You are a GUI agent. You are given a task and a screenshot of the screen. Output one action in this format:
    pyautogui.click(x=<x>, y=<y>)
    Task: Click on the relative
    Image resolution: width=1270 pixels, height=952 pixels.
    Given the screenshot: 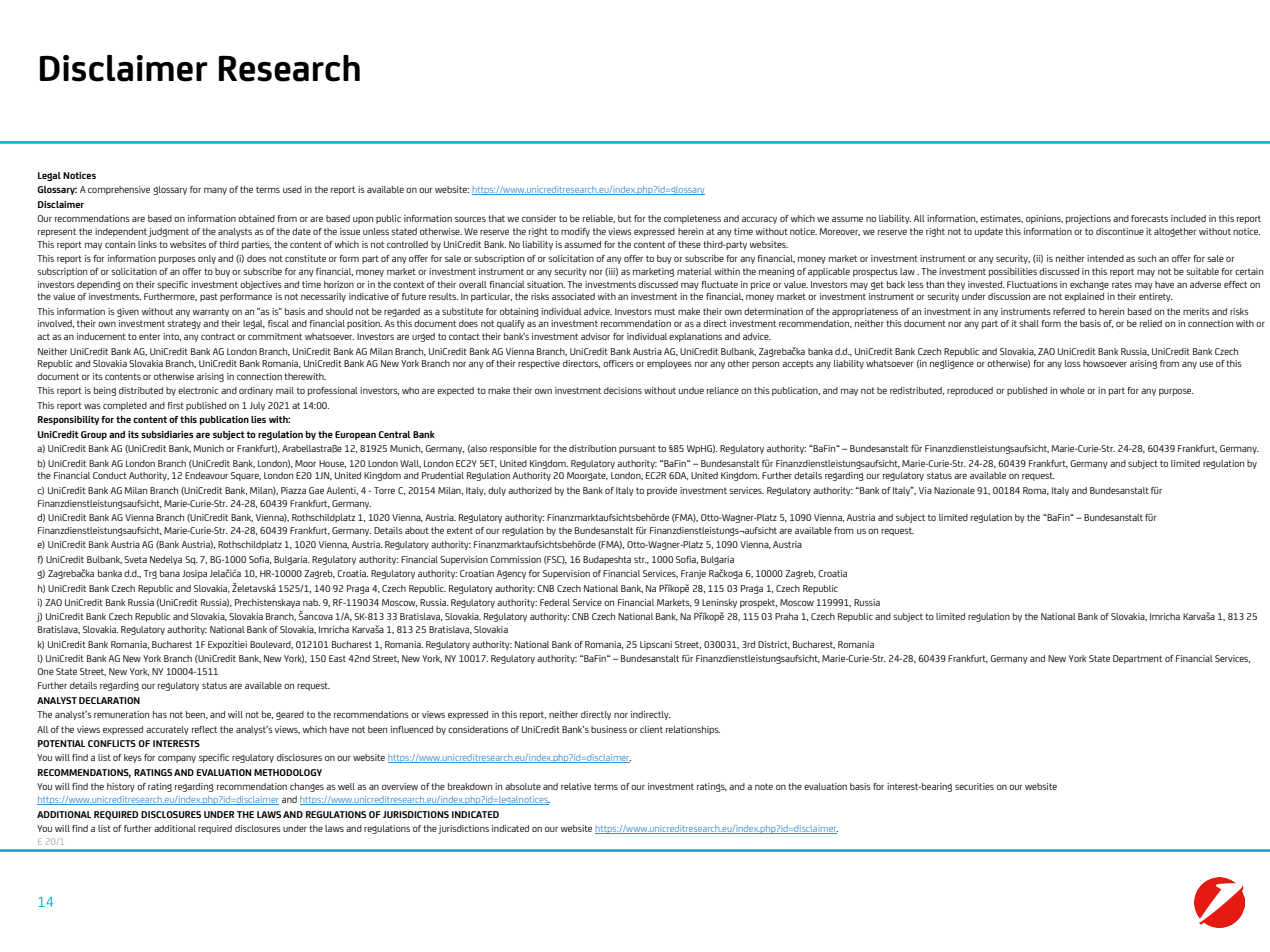 What is the action you would take?
    pyautogui.click(x=576, y=786)
